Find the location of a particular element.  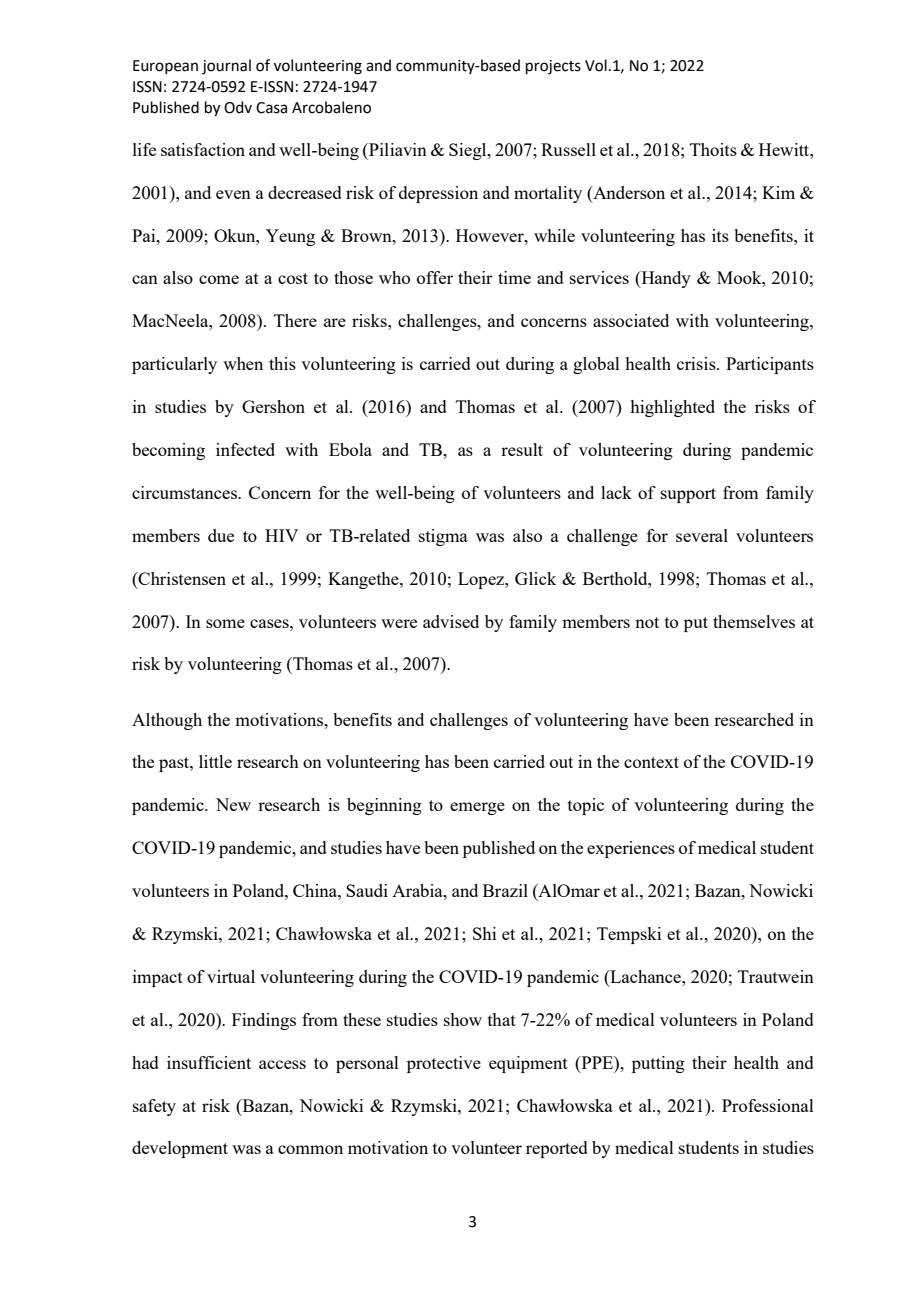

Brazil is located at coordinates (505, 890).
